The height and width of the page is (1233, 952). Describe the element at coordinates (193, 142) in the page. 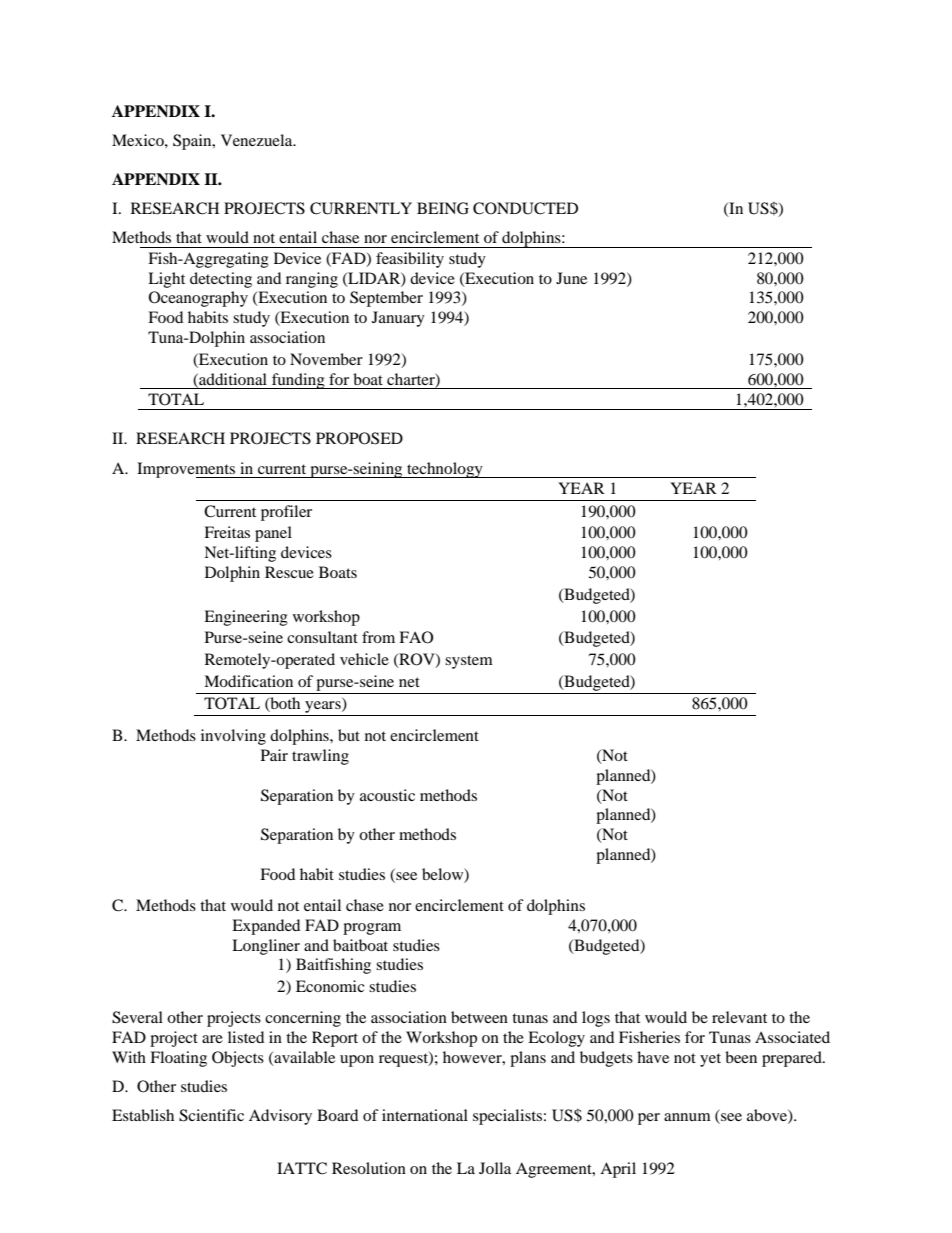

I see `Spain` at that location.
